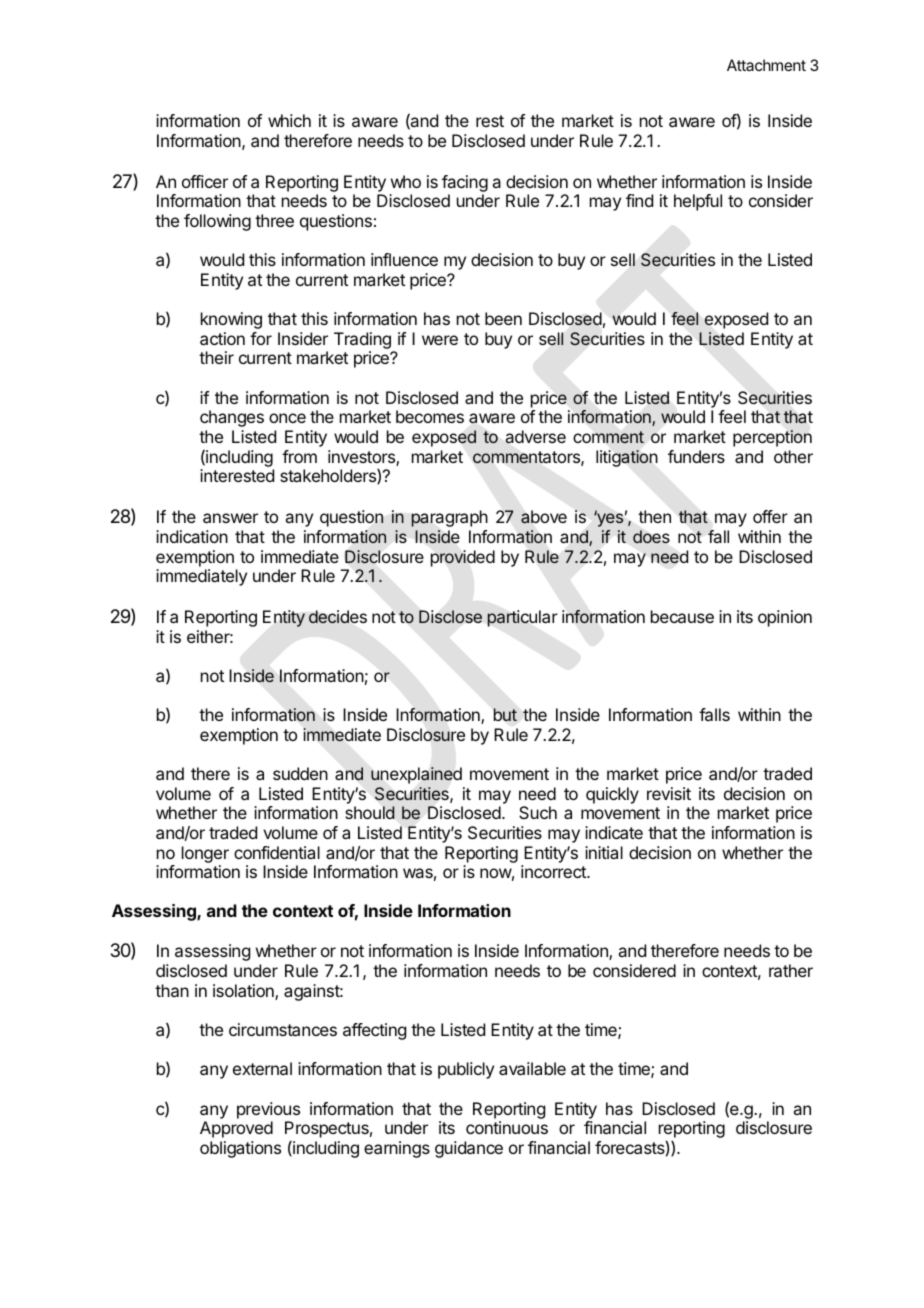  What do you see at coordinates (554, 871) in the image?
I see `incorrect` at bounding box center [554, 871].
